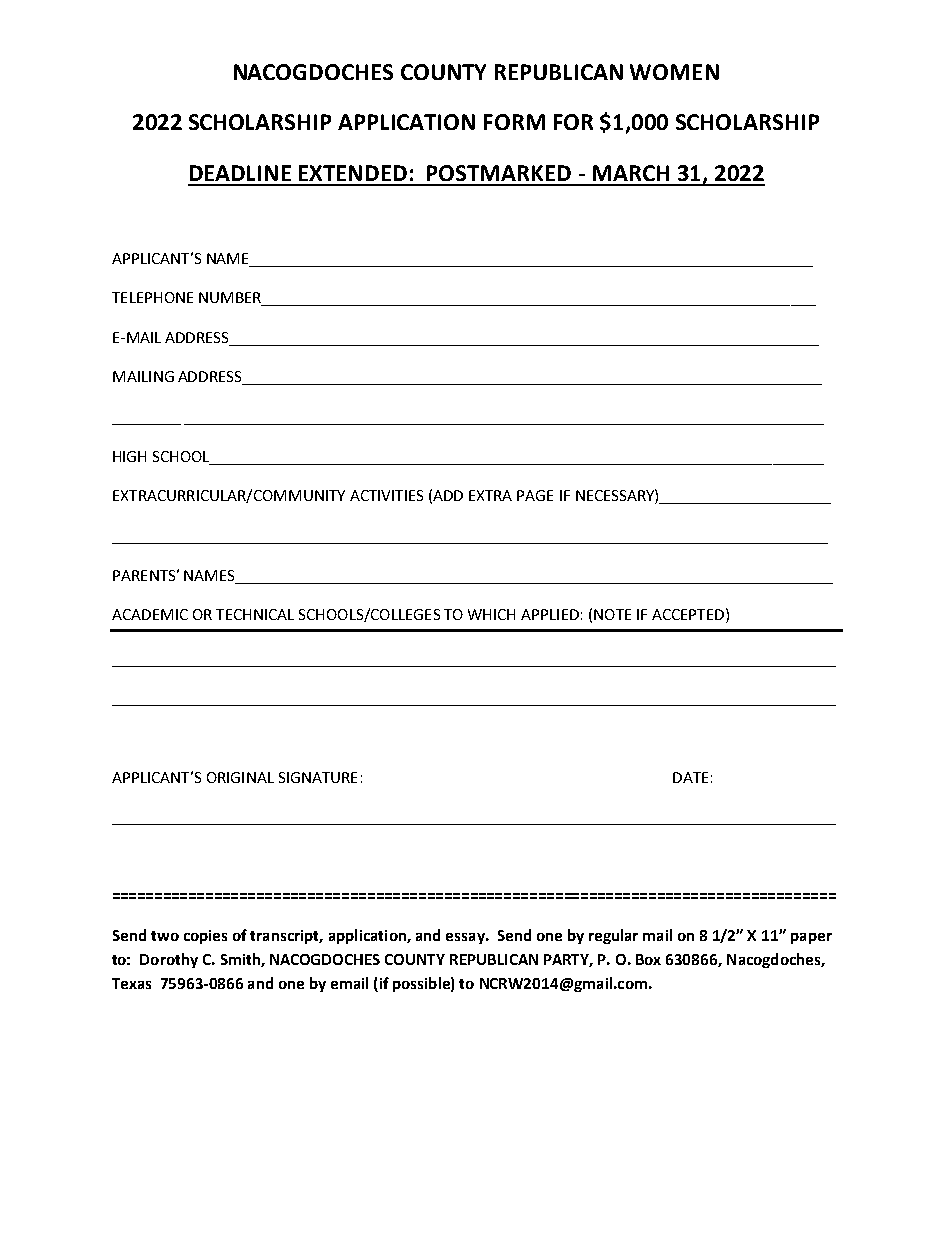 The height and width of the screenshot is (1233, 952). What do you see at coordinates (240, 173) in the screenshot?
I see `DEADLINE` at bounding box center [240, 173].
